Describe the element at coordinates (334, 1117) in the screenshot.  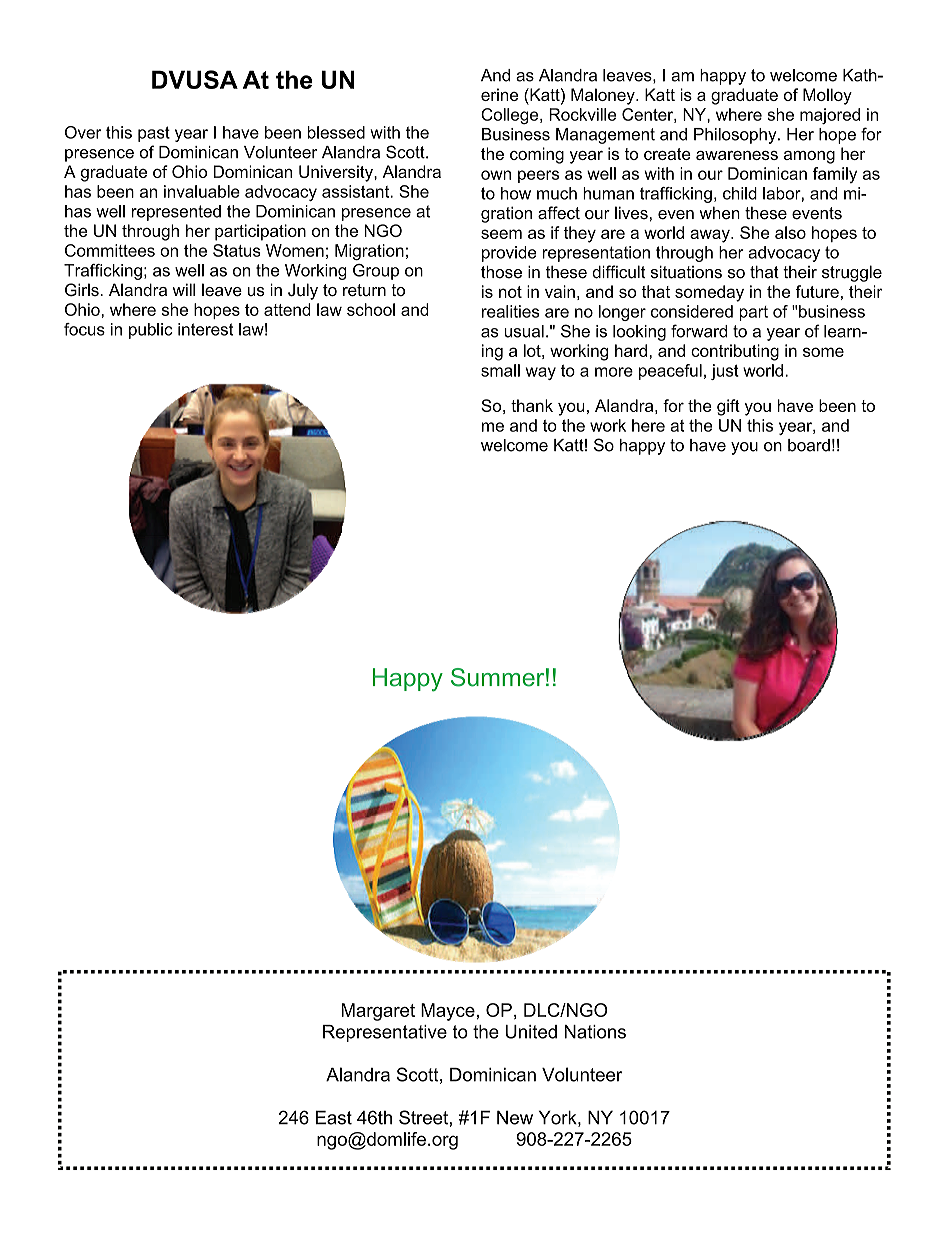
I see `East` at that location.
